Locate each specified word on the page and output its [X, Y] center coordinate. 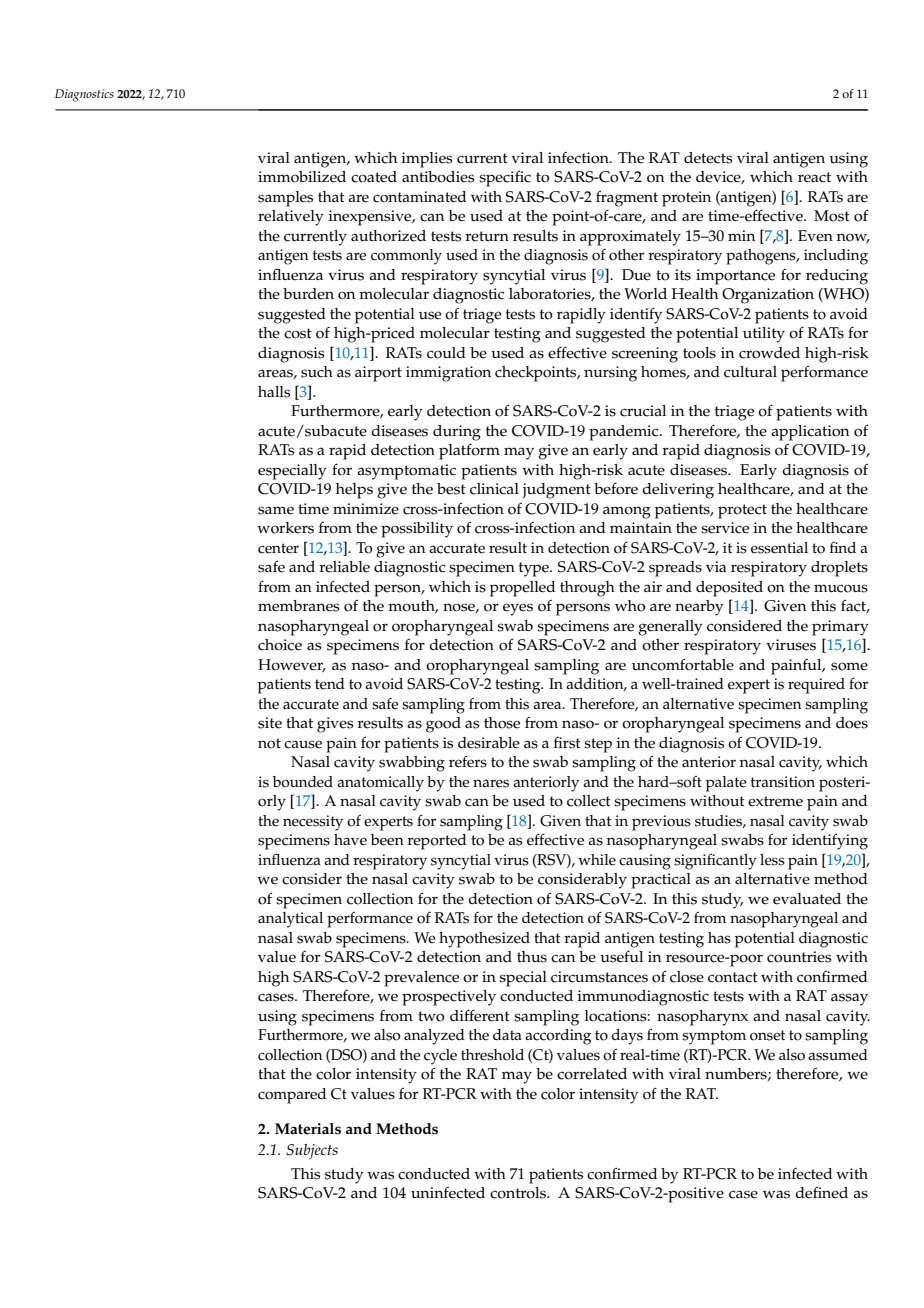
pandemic [625, 433]
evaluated [807, 899]
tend [330, 684]
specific [505, 178]
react [814, 177]
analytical [290, 920]
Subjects [312, 1151]
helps [354, 491]
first [567, 743]
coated [374, 177]
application [810, 433]
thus [532, 957]
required [816, 686]
